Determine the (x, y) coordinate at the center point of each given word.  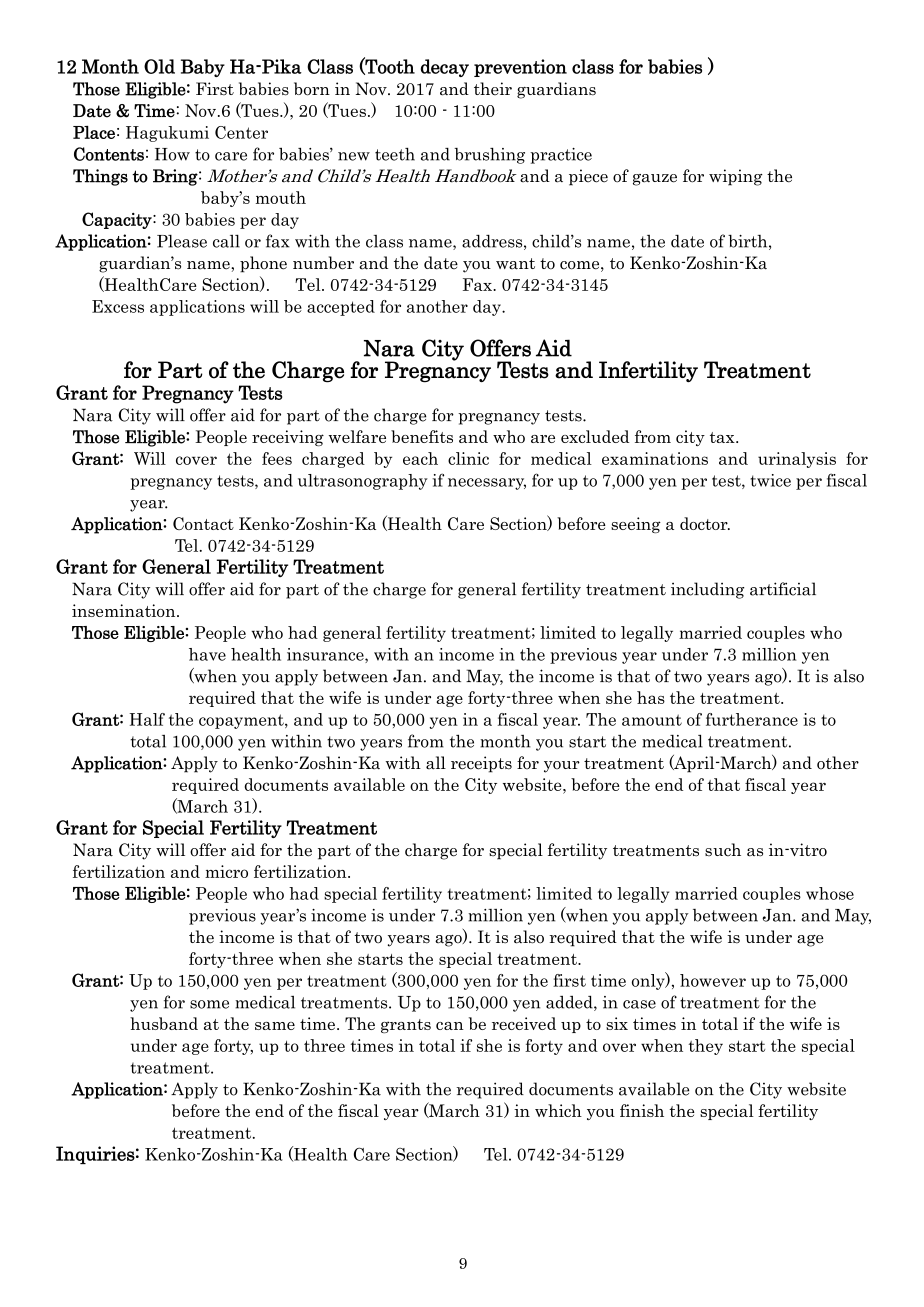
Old (159, 66)
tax (723, 437)
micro (226, 871)
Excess (118, 306)
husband (164, 1023)
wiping (736, 177)
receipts (481, 764)
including (707, 590)
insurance (326, 655)
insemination (125, 610)
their (493, 88)
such (723, 850)
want (515, 264)
